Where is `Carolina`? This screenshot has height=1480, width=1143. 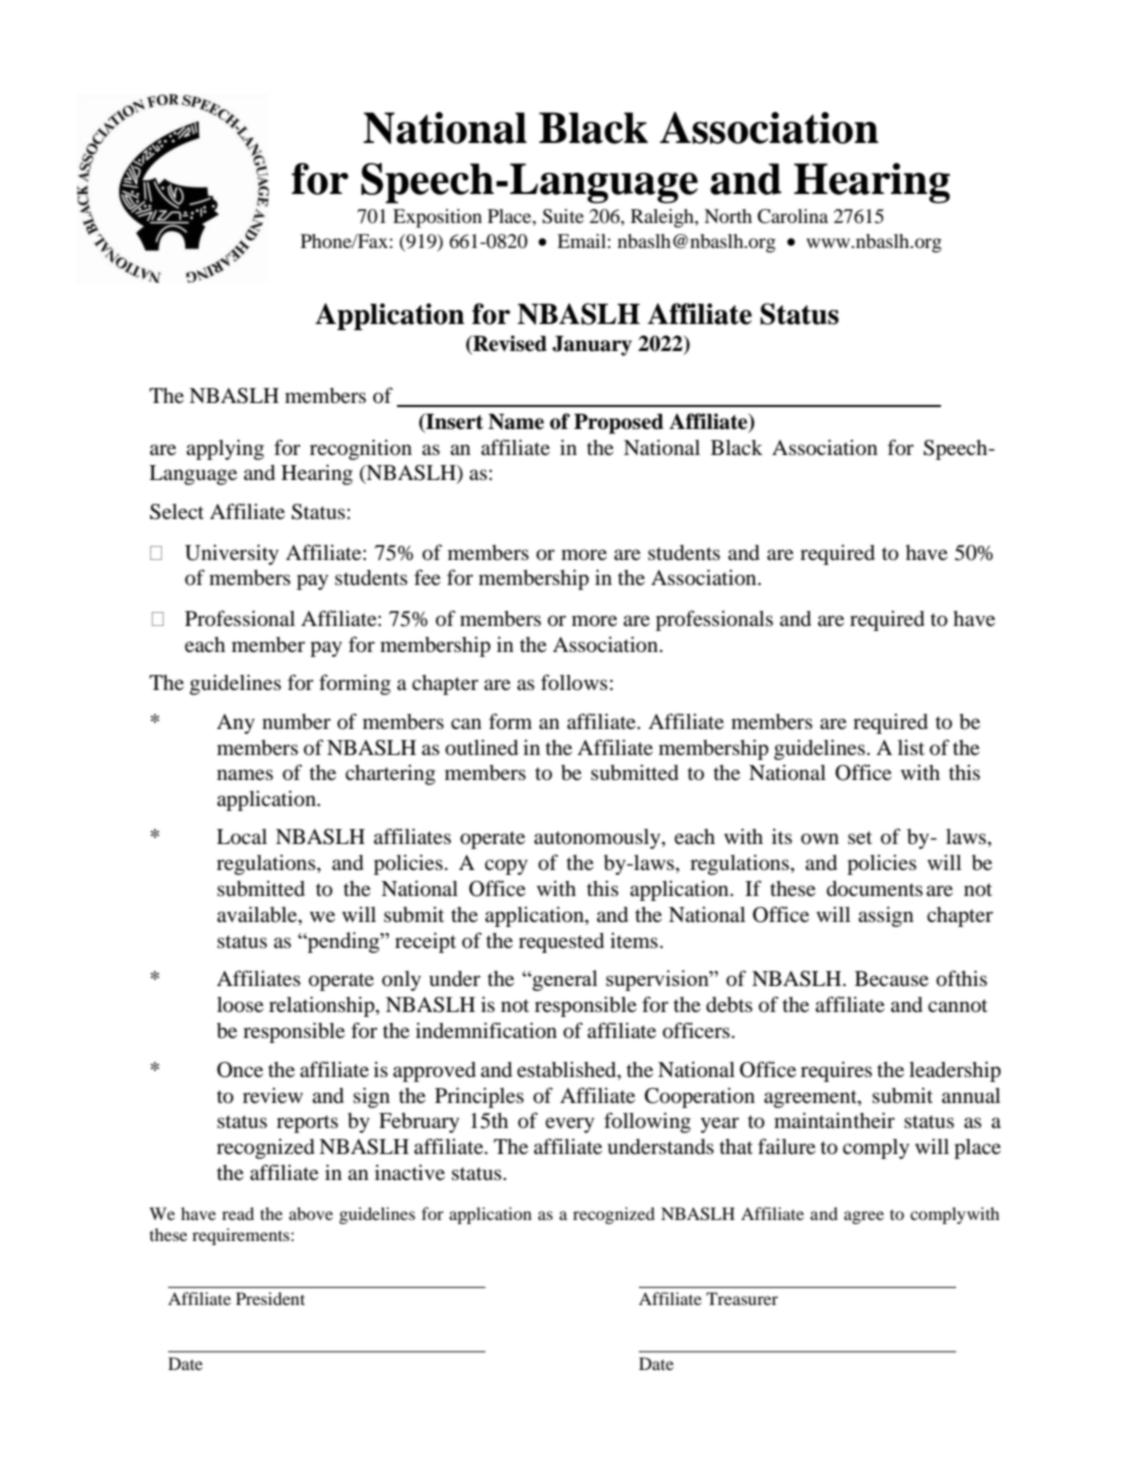 Carolina is located at coordinates (793, 216).
